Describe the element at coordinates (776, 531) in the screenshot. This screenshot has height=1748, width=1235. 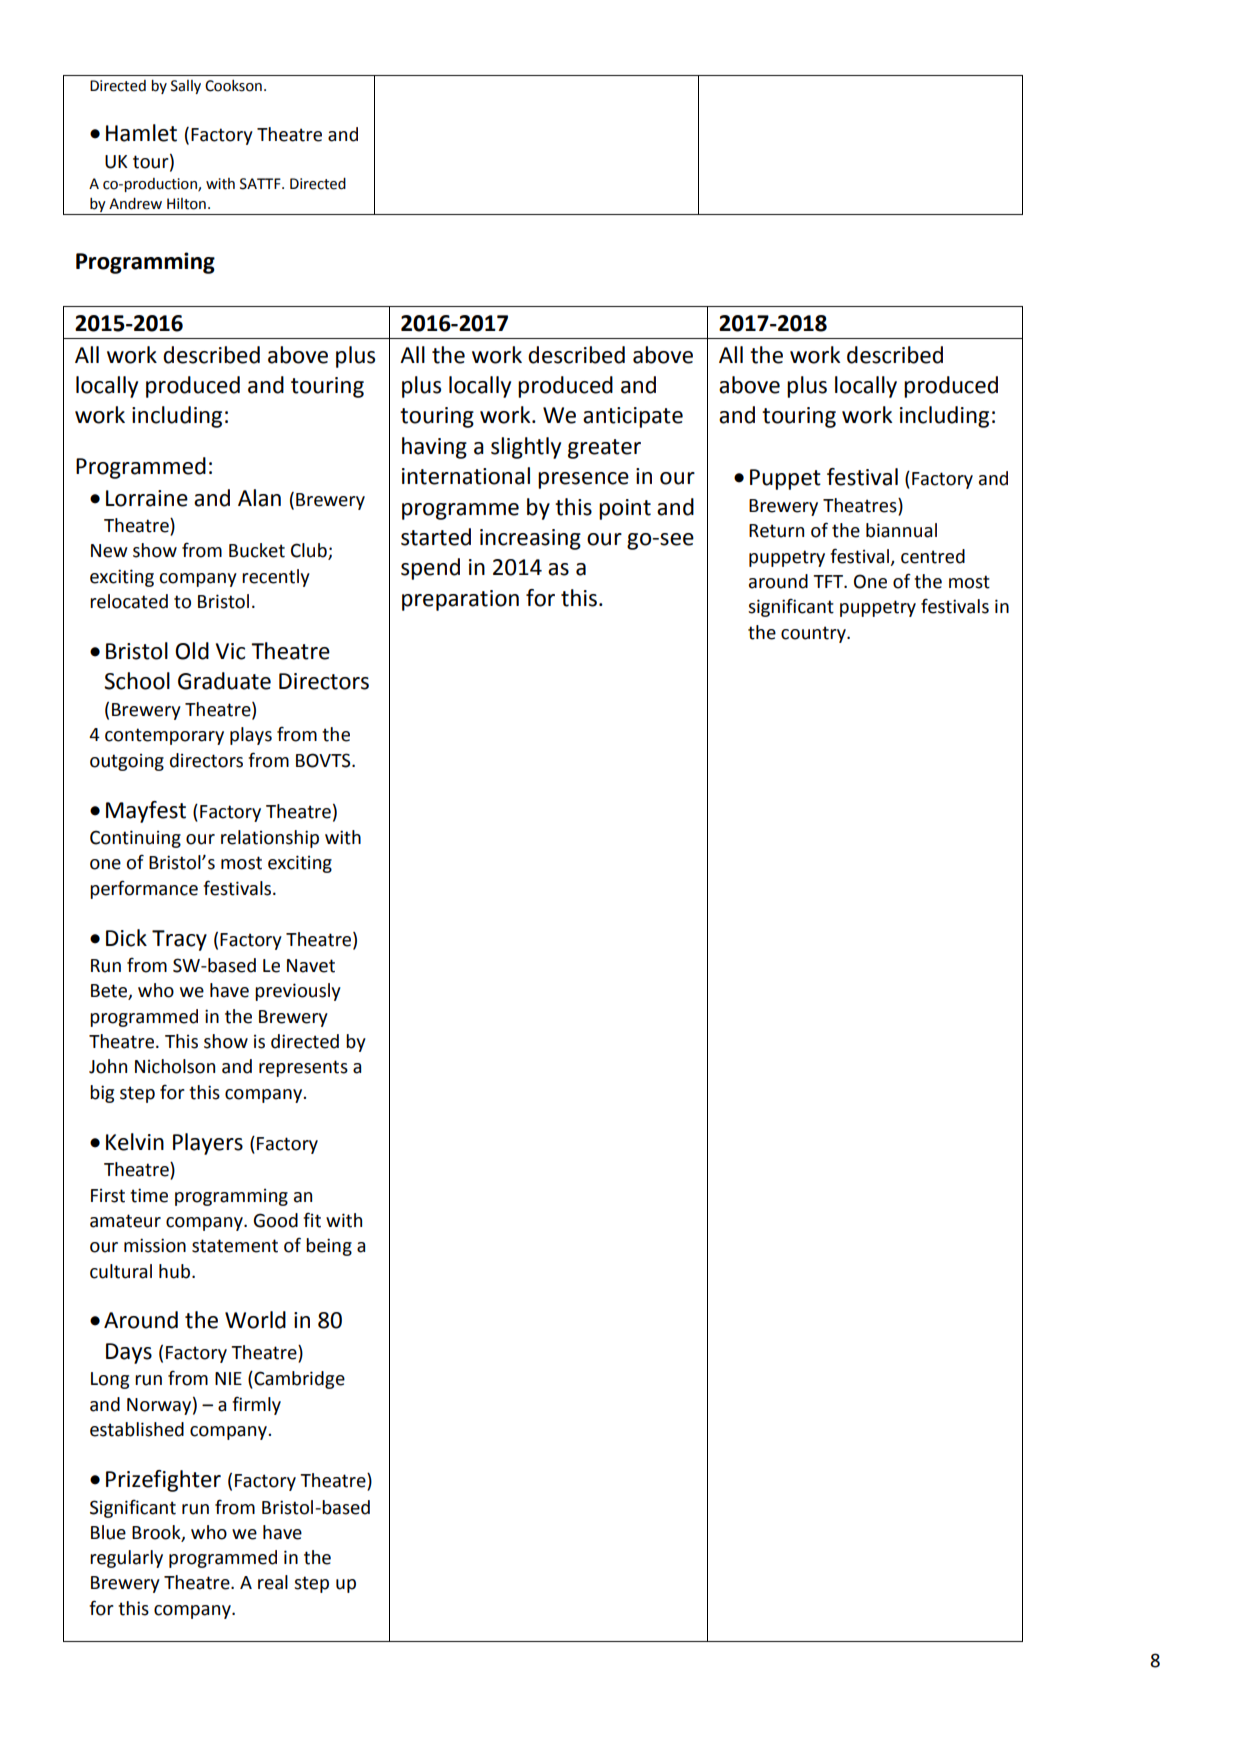
I see `Return` at that location.
